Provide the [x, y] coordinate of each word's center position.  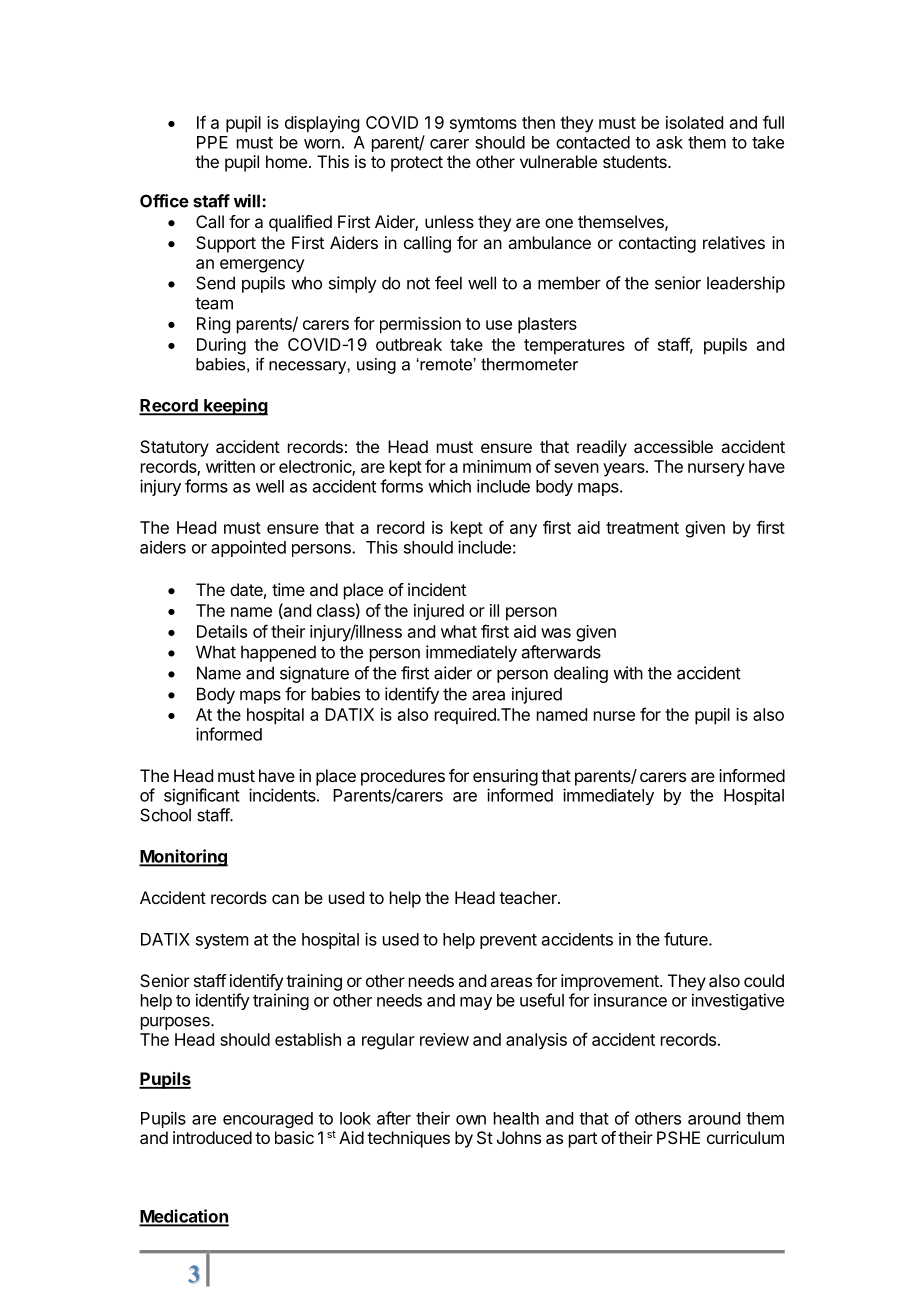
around [714, 1118]
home [286, 161]
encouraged [268, 1120]
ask [669, 142]
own [471, 1120]
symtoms [483, 125]
